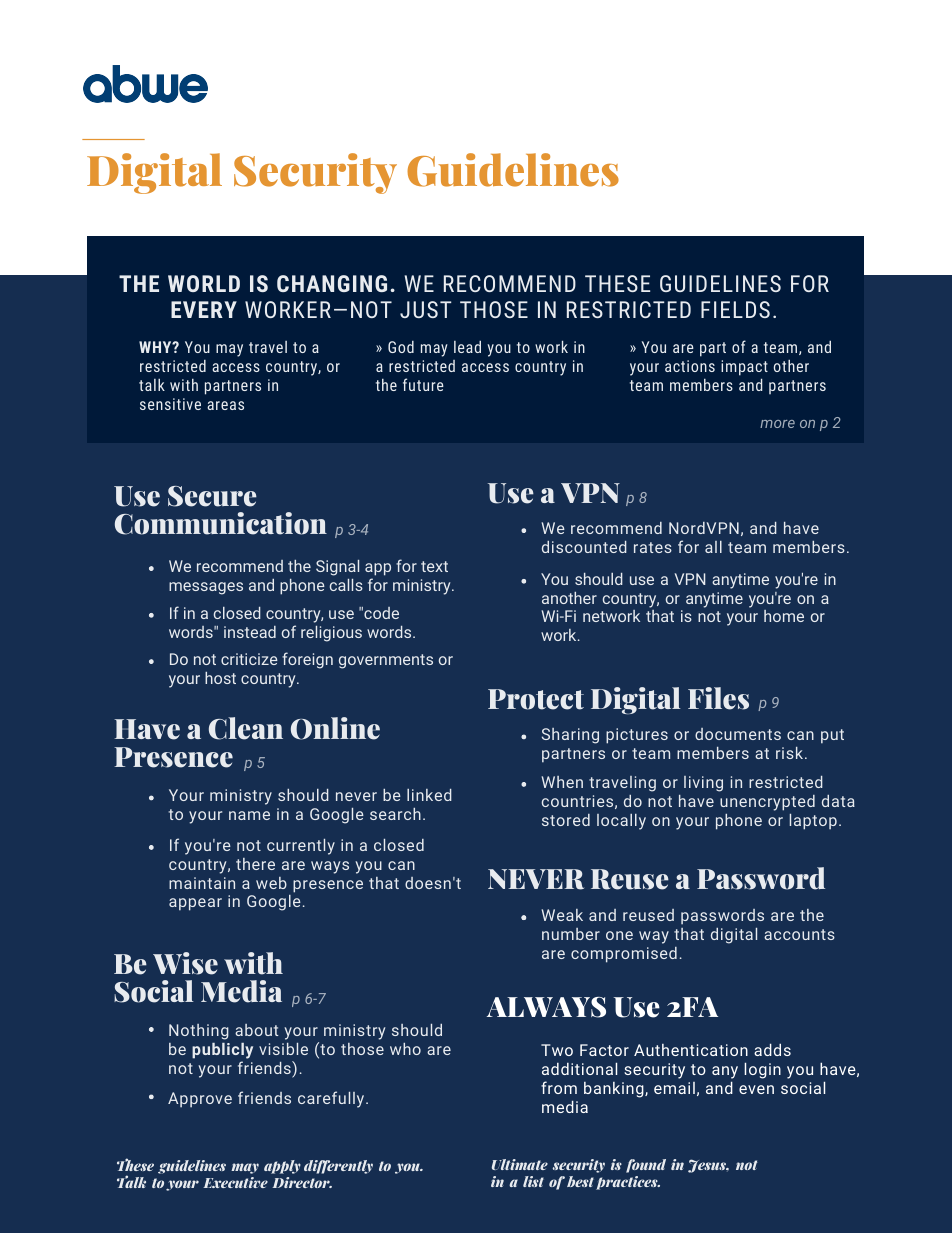  Describe the element at coordinates (520, 1164) in the document. I see `Ultimate` at that location.
